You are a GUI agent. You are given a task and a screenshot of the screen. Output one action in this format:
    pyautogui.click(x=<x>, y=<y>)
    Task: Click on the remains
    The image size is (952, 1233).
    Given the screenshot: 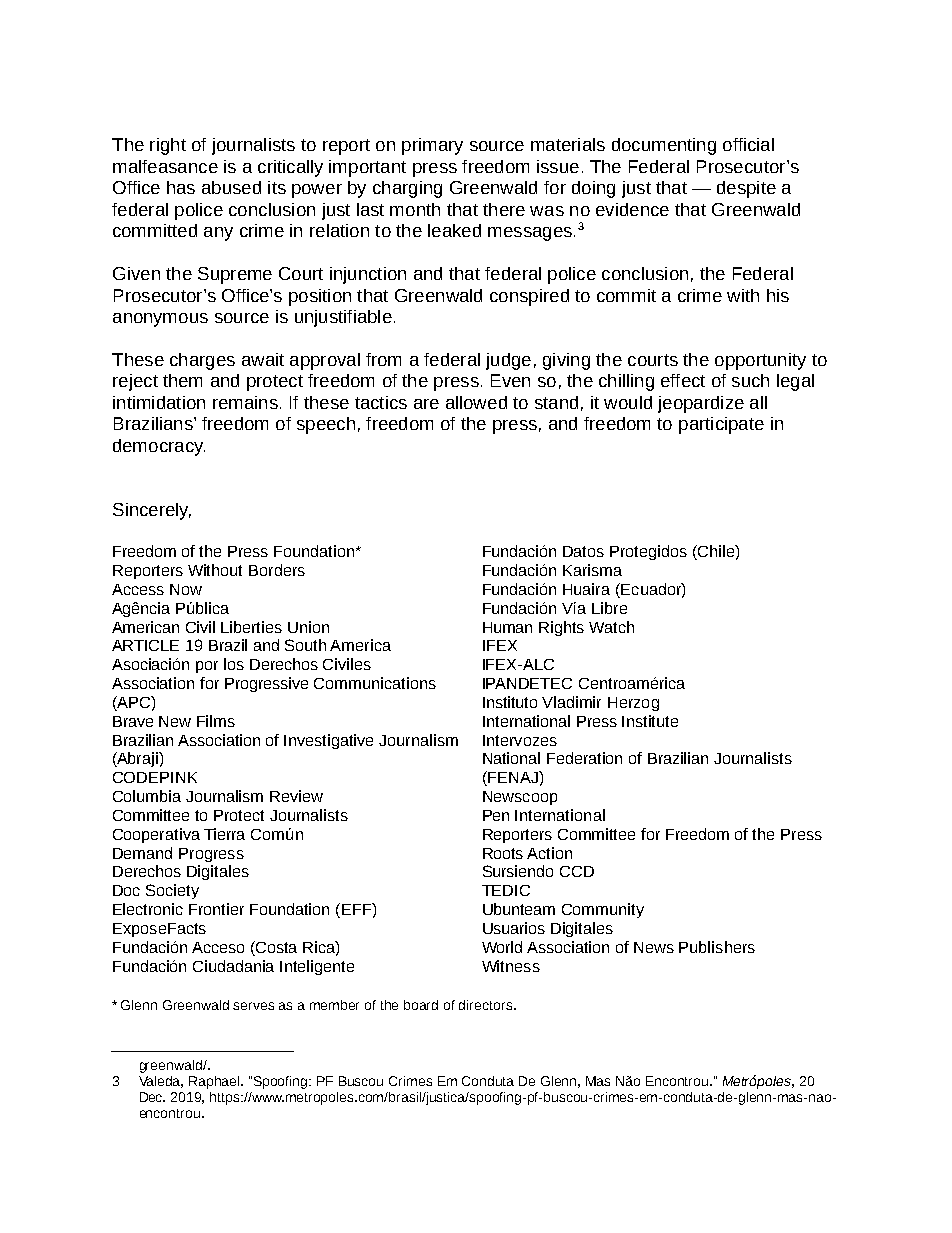 What is the action you would take?
    pyautogui.click(x=245, y=402)
